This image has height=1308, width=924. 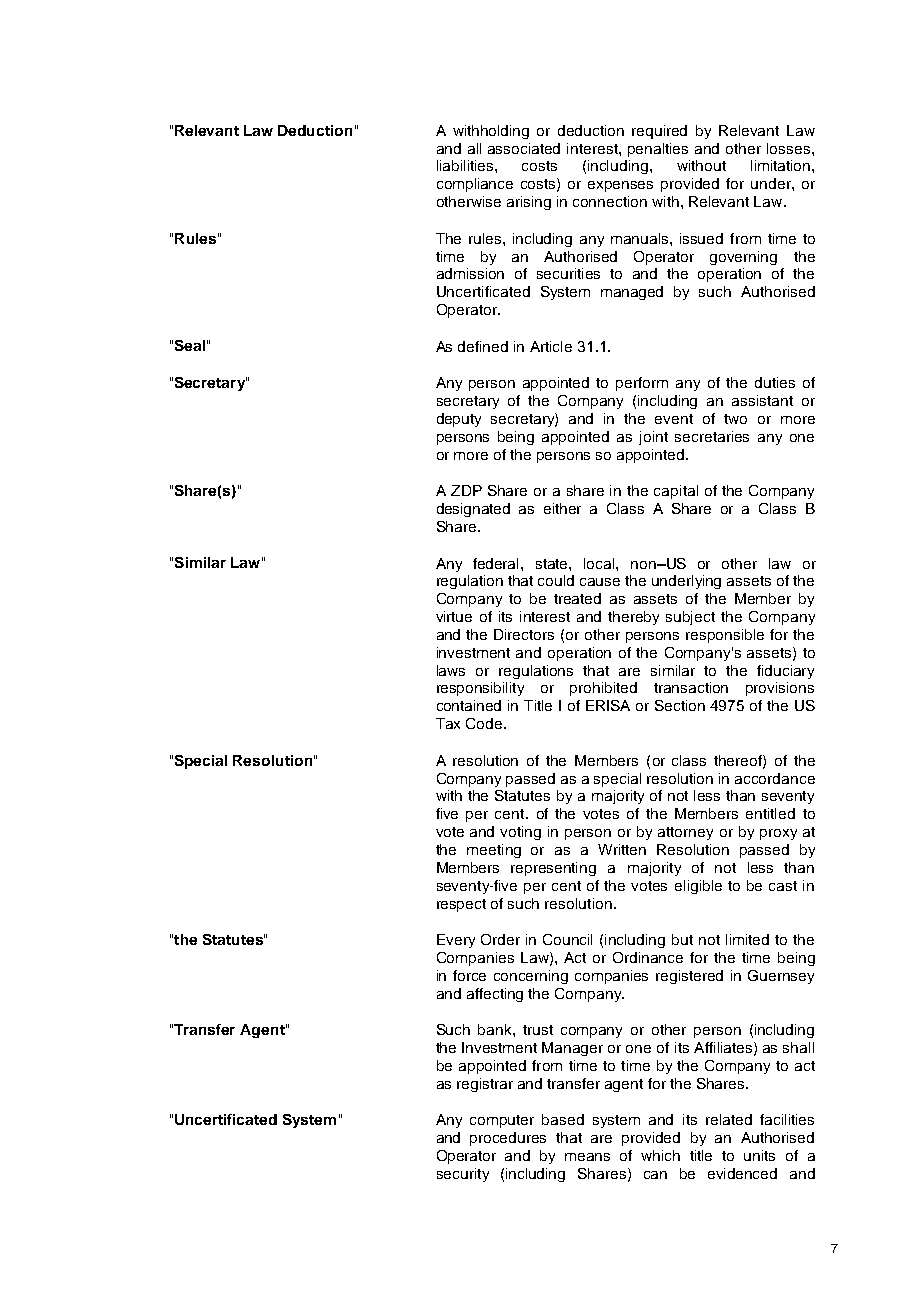 I want to click on cast, so click(x=783, y=886).
